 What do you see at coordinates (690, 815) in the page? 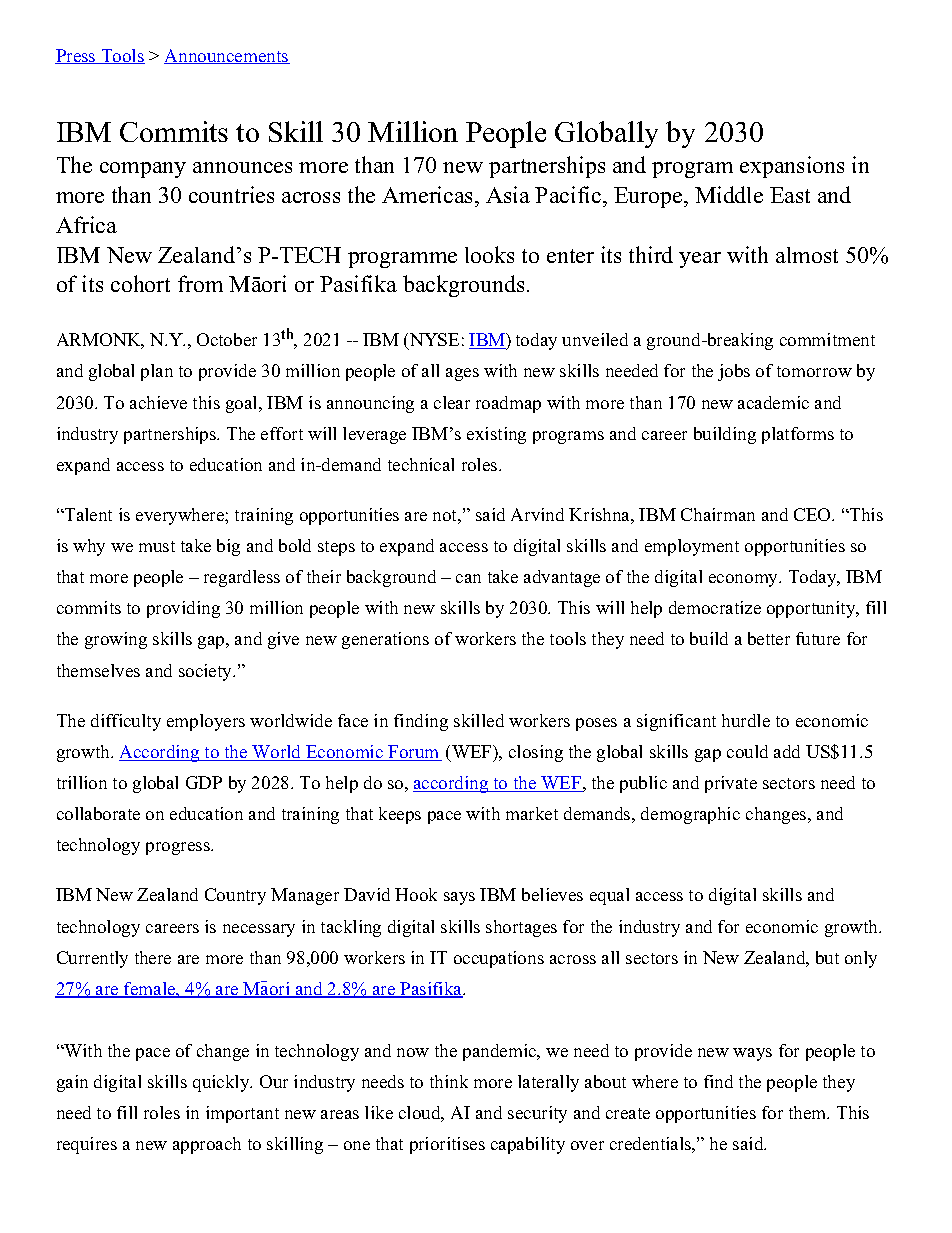
I see `demographic` at bounding box center [690, 815].
